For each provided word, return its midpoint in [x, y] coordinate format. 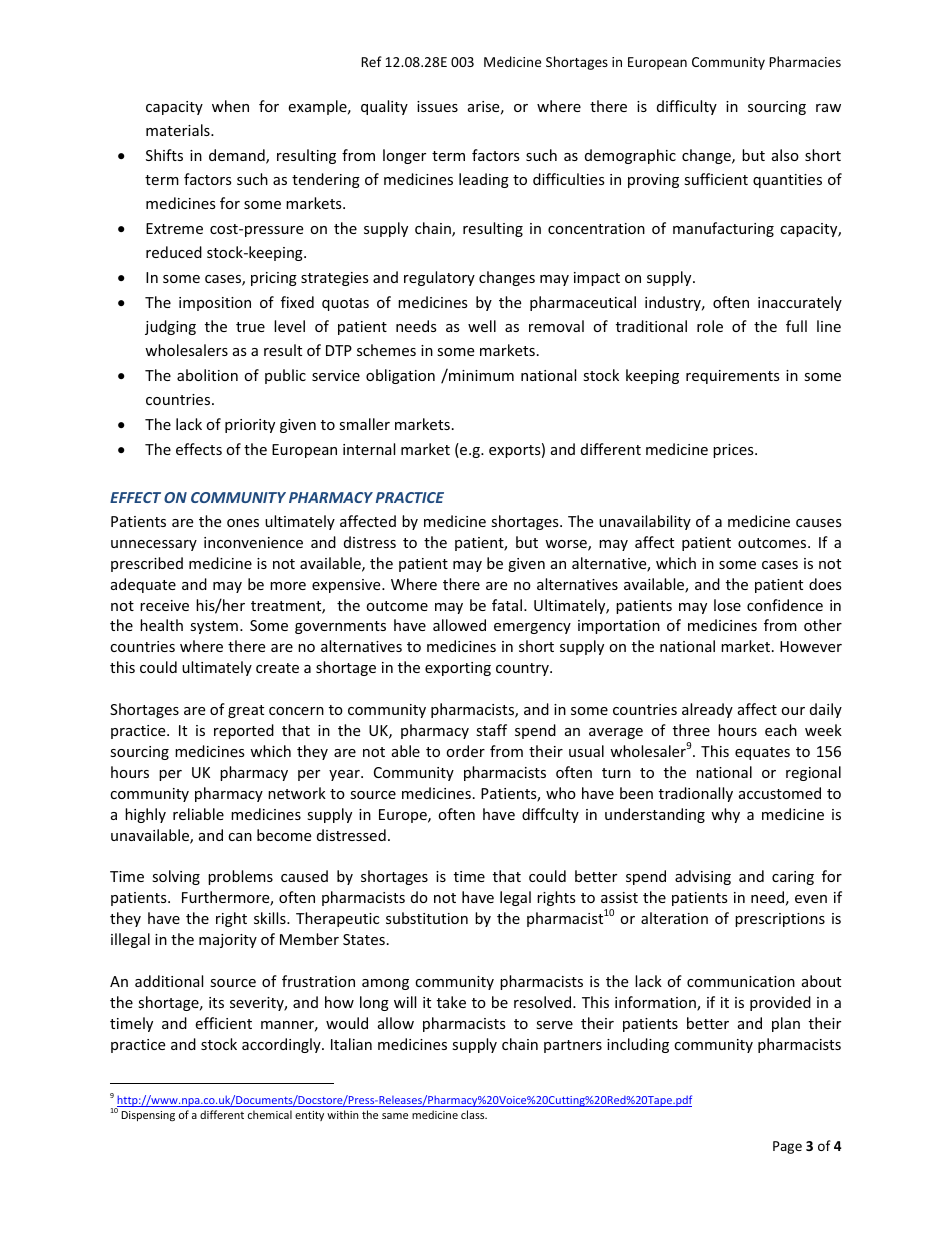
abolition [207, 375]
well [482, 326]
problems [240, 877]
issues [437, 106]
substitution [427, 918]
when [230, 106]
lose [727, 605]
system [214, 627]
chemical [270, 1114]
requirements [733, 377]
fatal [508, 605]
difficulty [687, 107]
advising [703, 877]
